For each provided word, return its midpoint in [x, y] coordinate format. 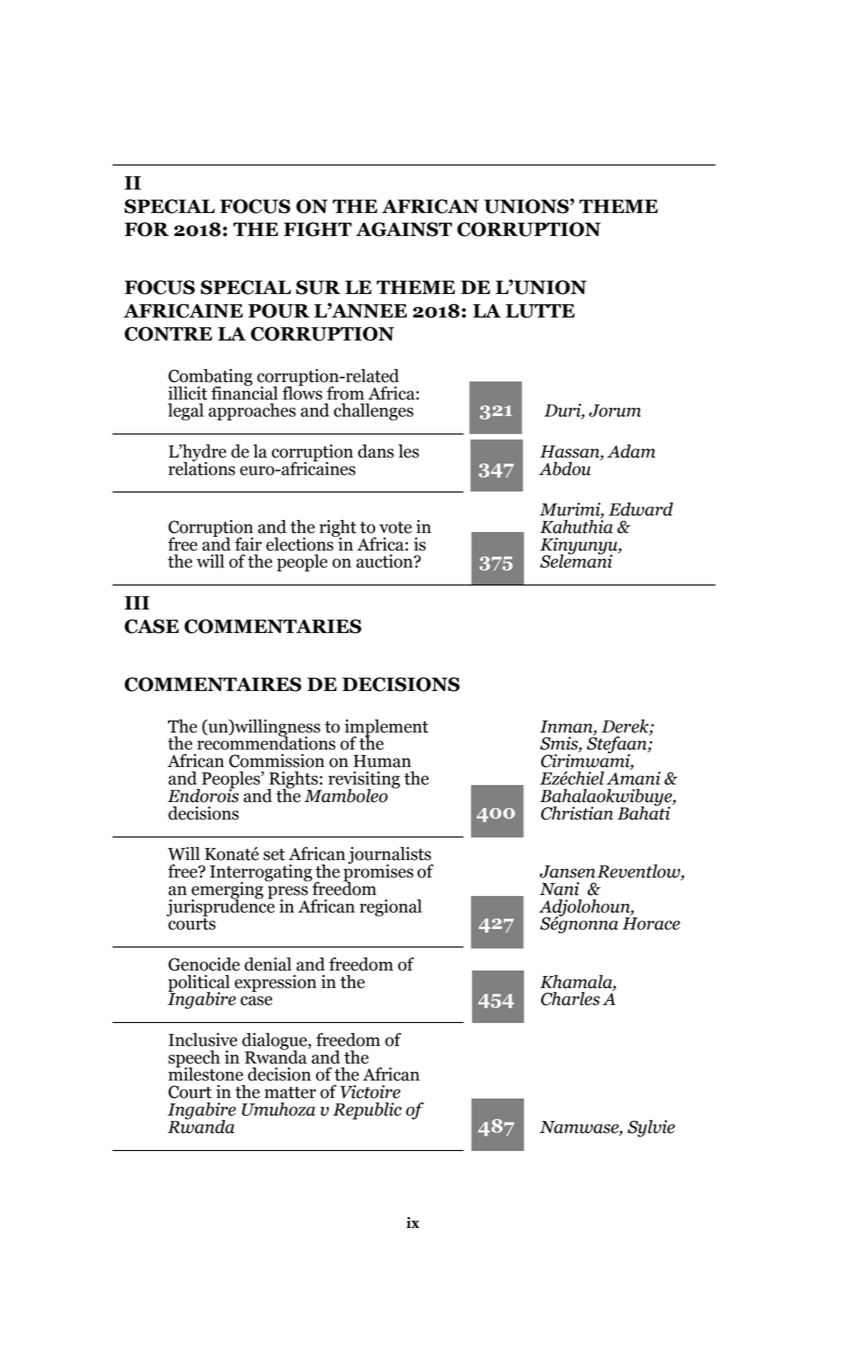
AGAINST [404, 229]
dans [376, 451]
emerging [228, 890]
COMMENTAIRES [212, 684]
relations [201, 467]
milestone [205, 1073]
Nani [559, 889]
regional [391, 908]
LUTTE [540, 311]
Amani [634, 777]
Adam [631, 451]
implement [386, 729]
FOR [147, 229]
